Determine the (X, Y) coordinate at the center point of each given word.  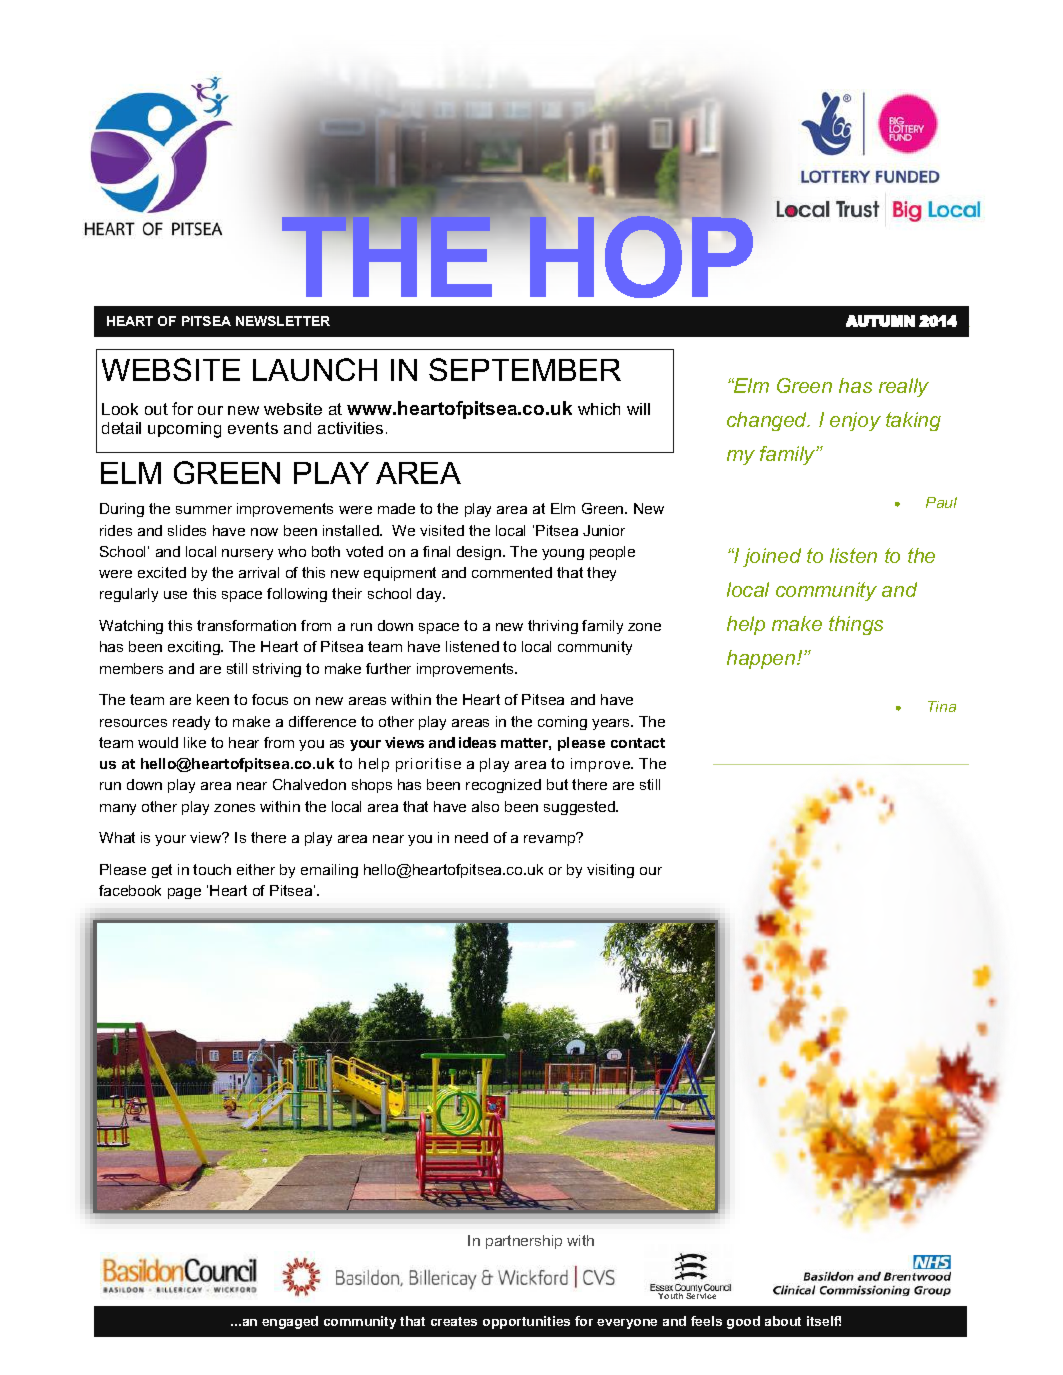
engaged (290, 1322)
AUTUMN (880, 321)
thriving (553, 627)
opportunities (526, 1322)
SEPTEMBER (525, 369)
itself (824, 1321)
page (184, 893)
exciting (195, 648)
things (856, 625)
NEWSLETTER (283, 321)
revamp (551, 839)
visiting (610, 871)
